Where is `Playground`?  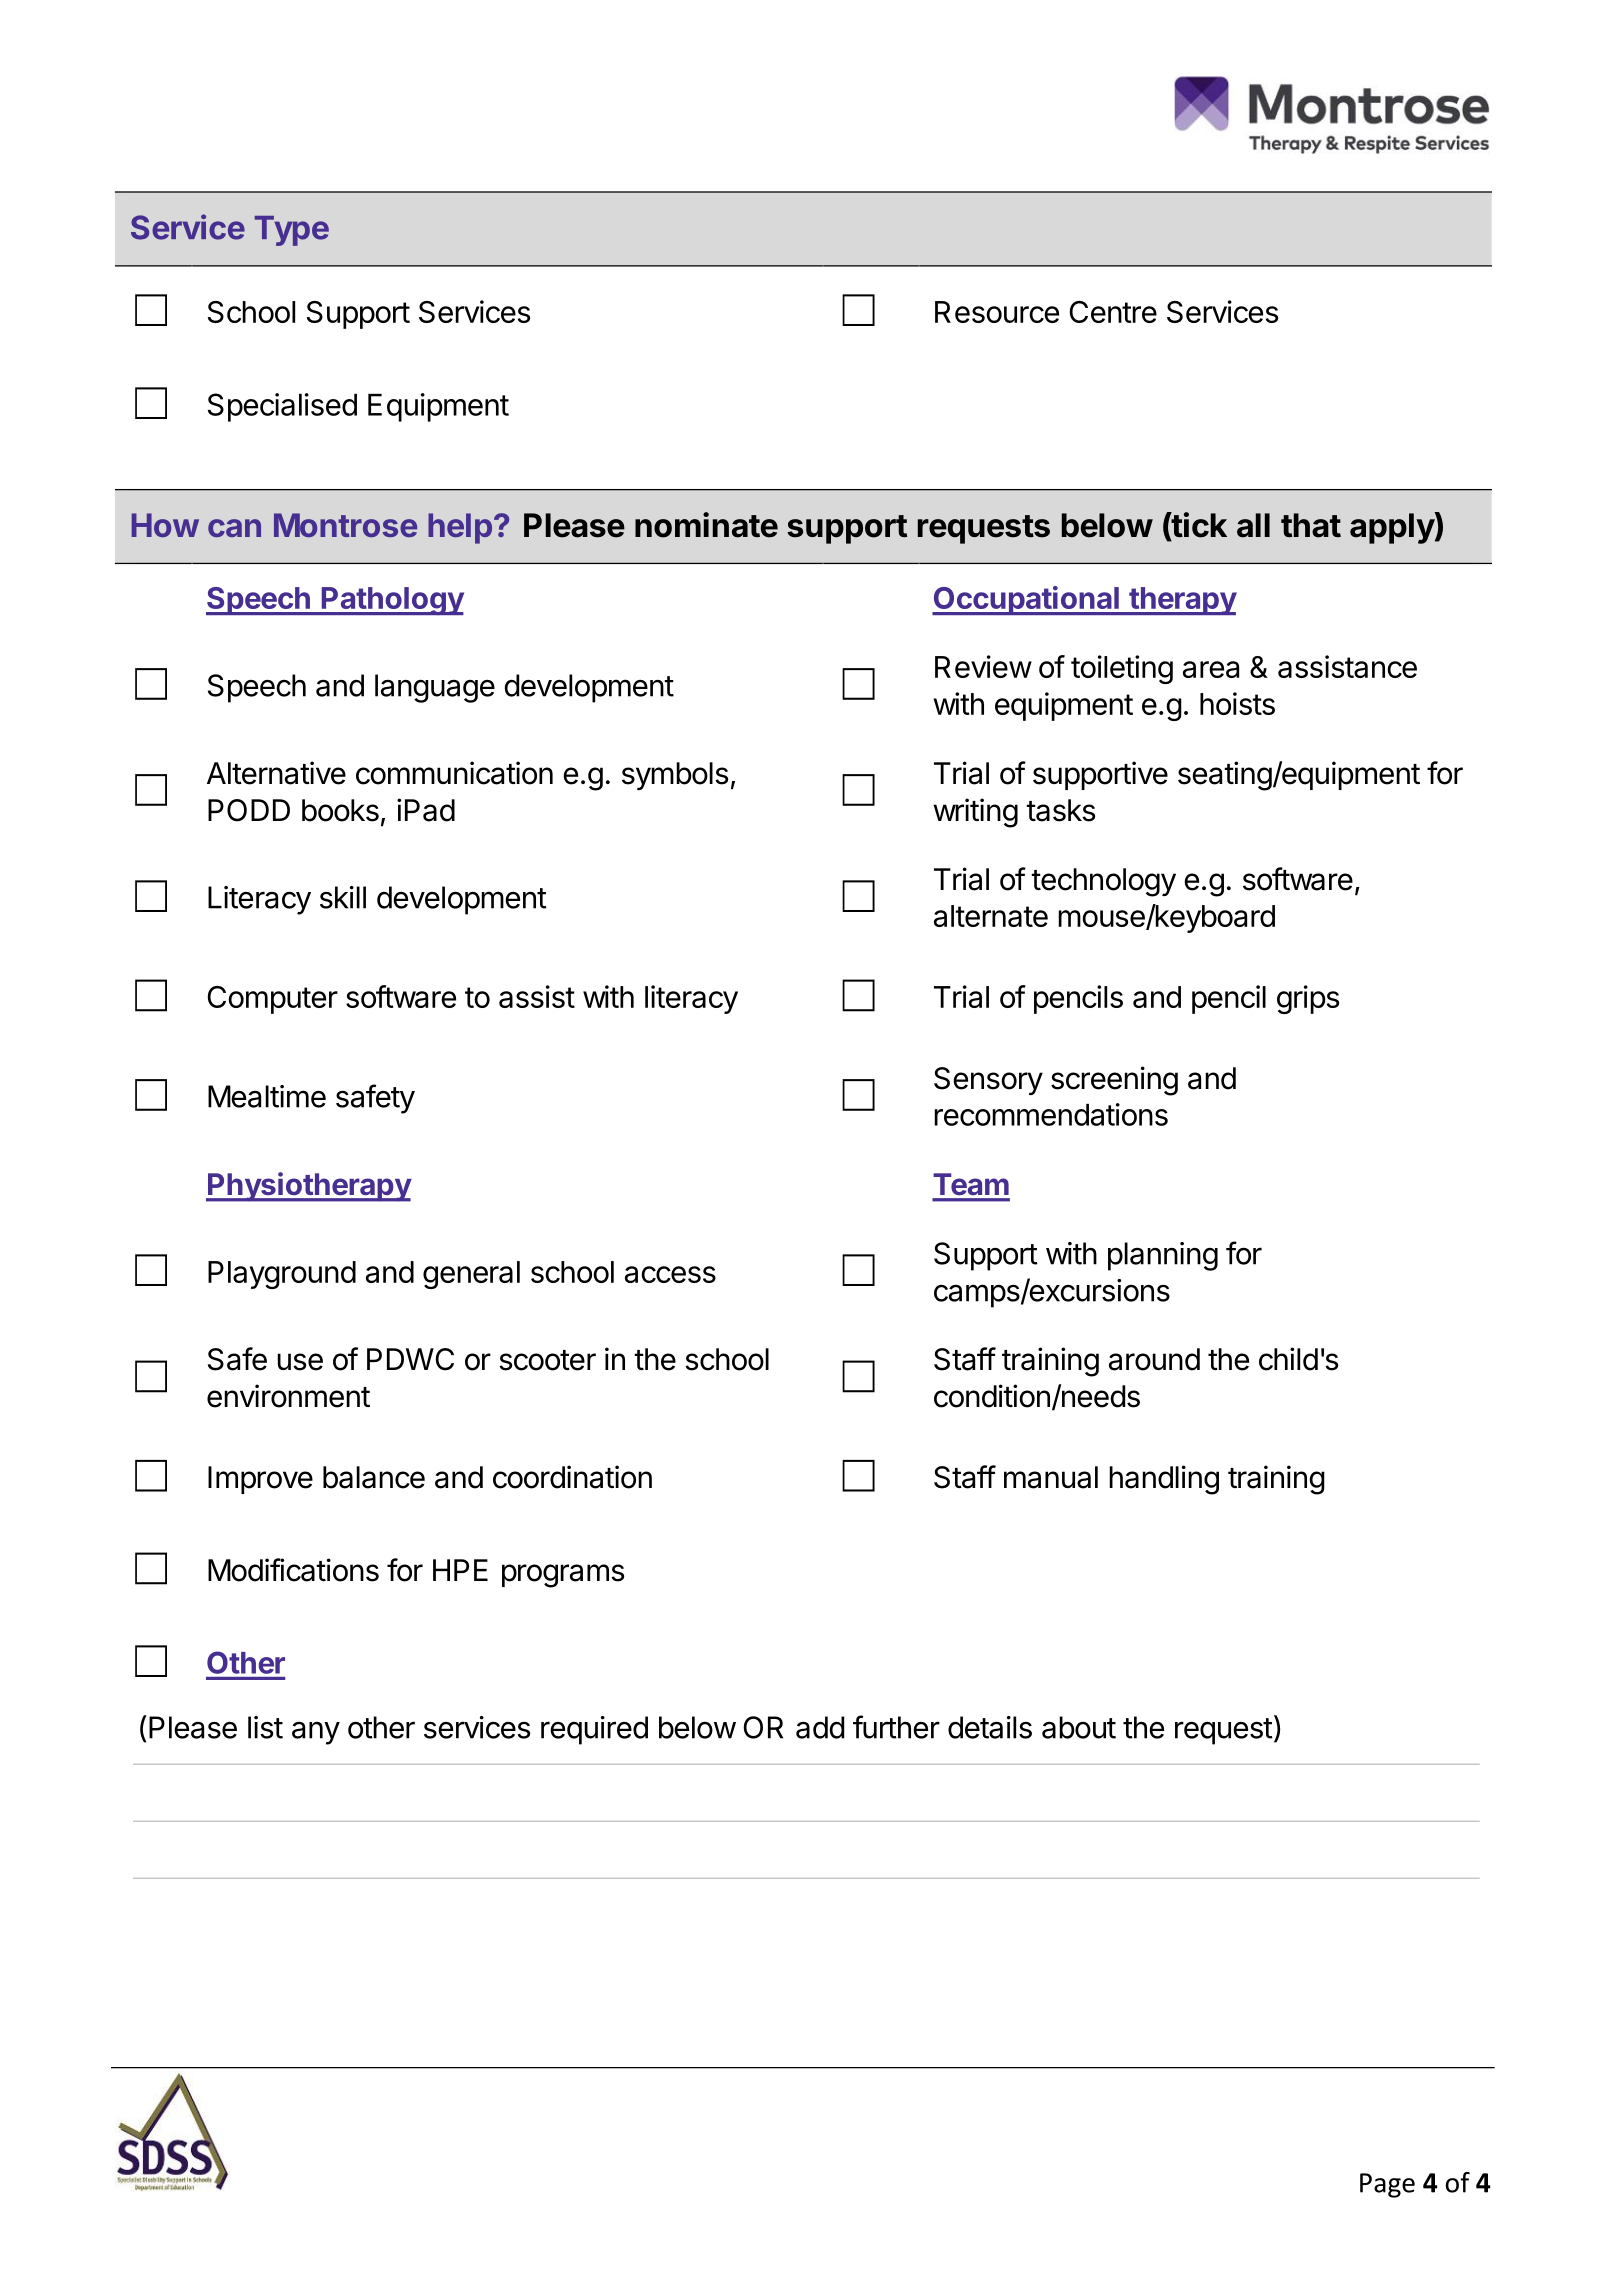 Playground is located at coordinates (282, 1275).
